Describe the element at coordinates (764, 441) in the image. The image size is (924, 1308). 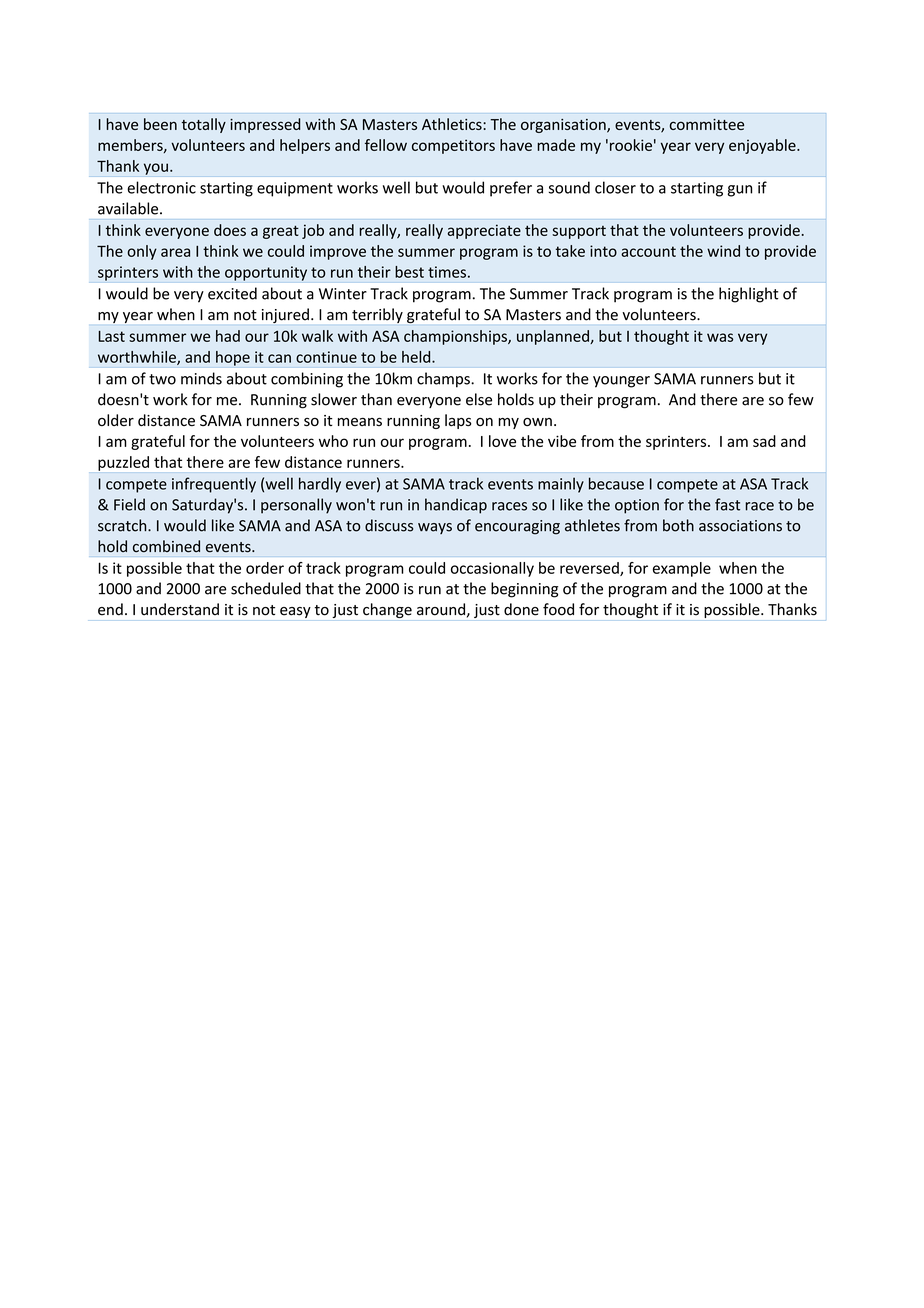
I see `sad` at that location.
